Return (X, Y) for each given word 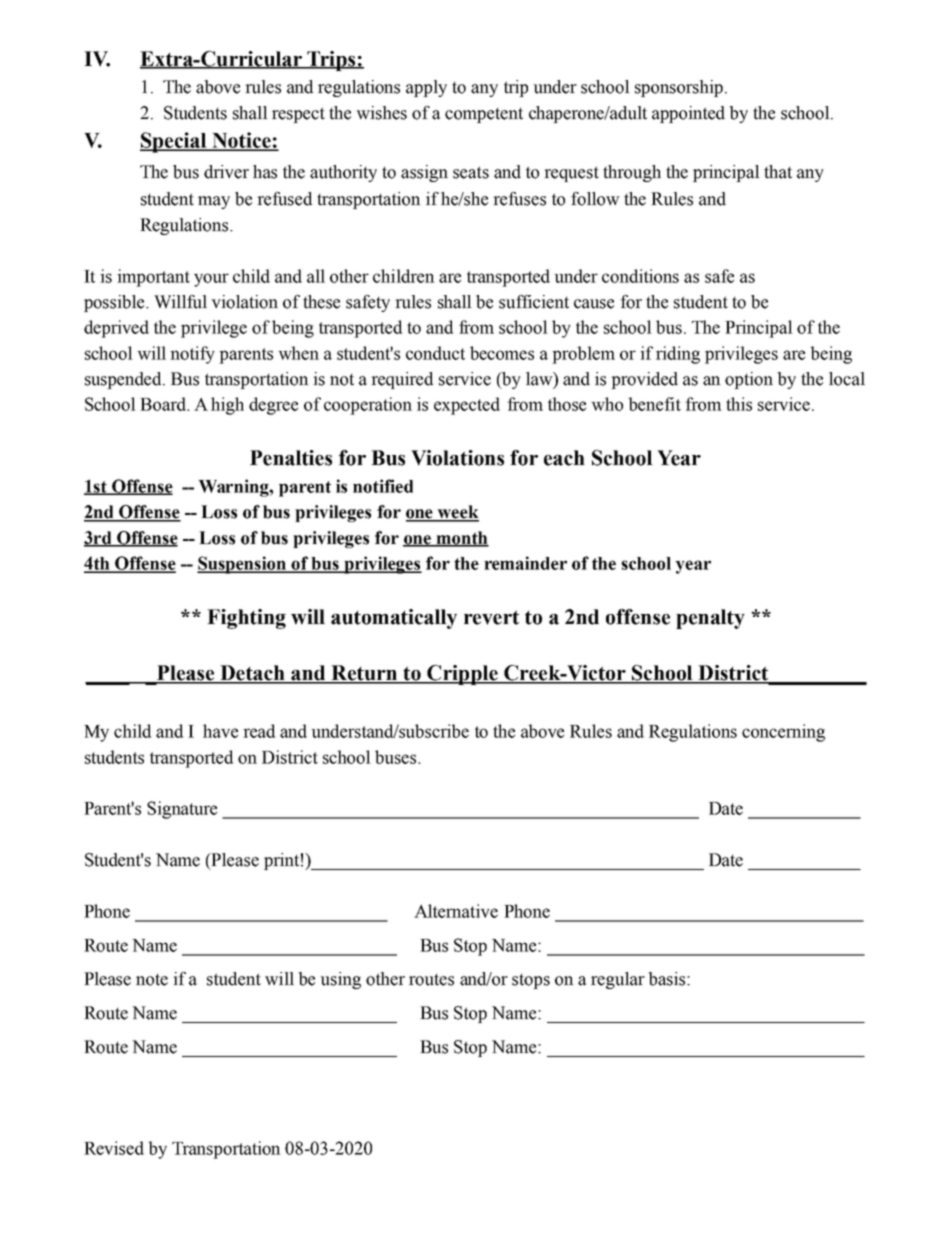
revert (491, 617)
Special (174, 142)
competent (484, 115)
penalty (710, 619)
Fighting (246, 619)
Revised (114, 1148)
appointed (688, 114)
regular (618, 980)
